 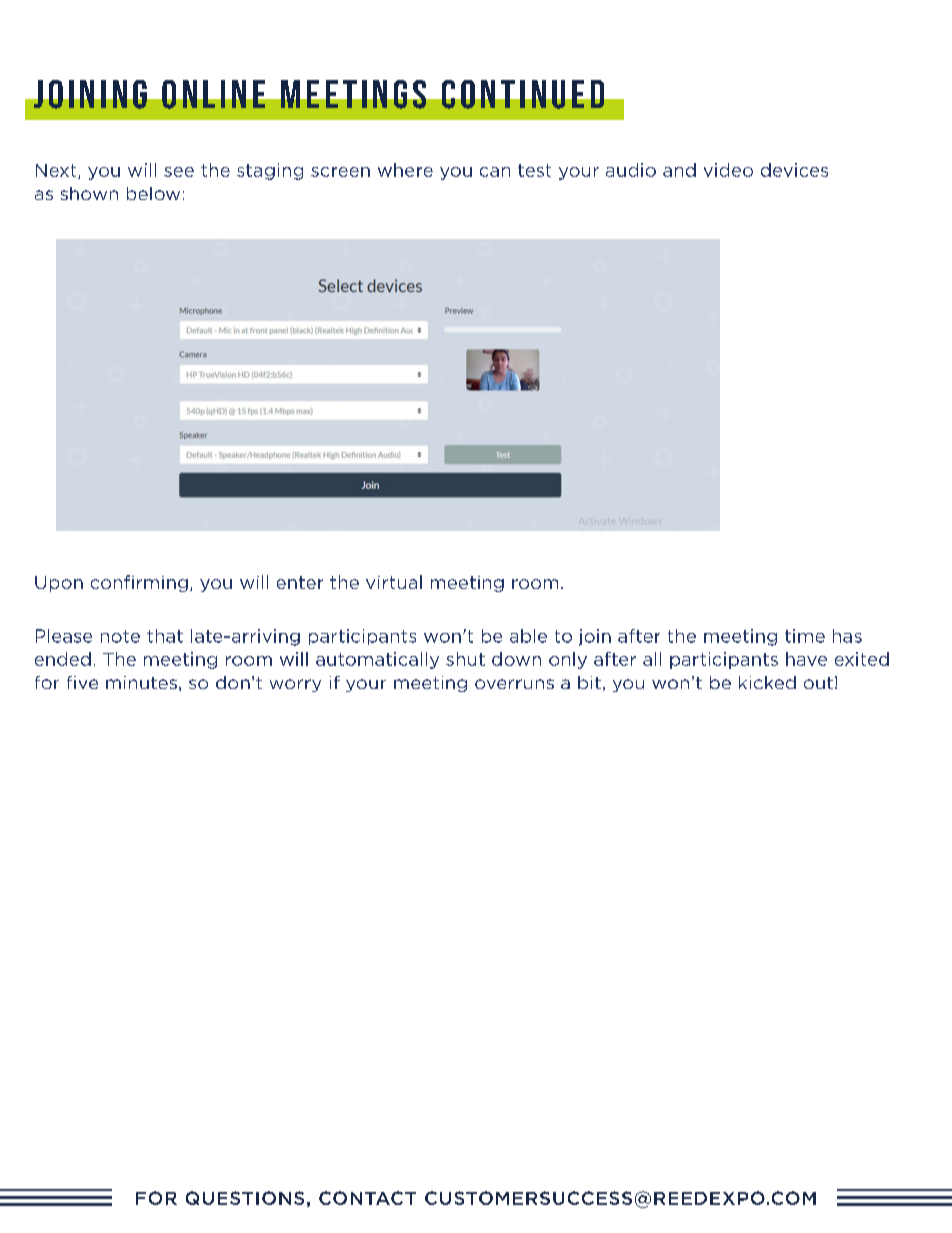 What do you see at coordinates (245, 1198) in the screenshot?
I see `QUESTIONS` at bounding box center [245, 1198].
